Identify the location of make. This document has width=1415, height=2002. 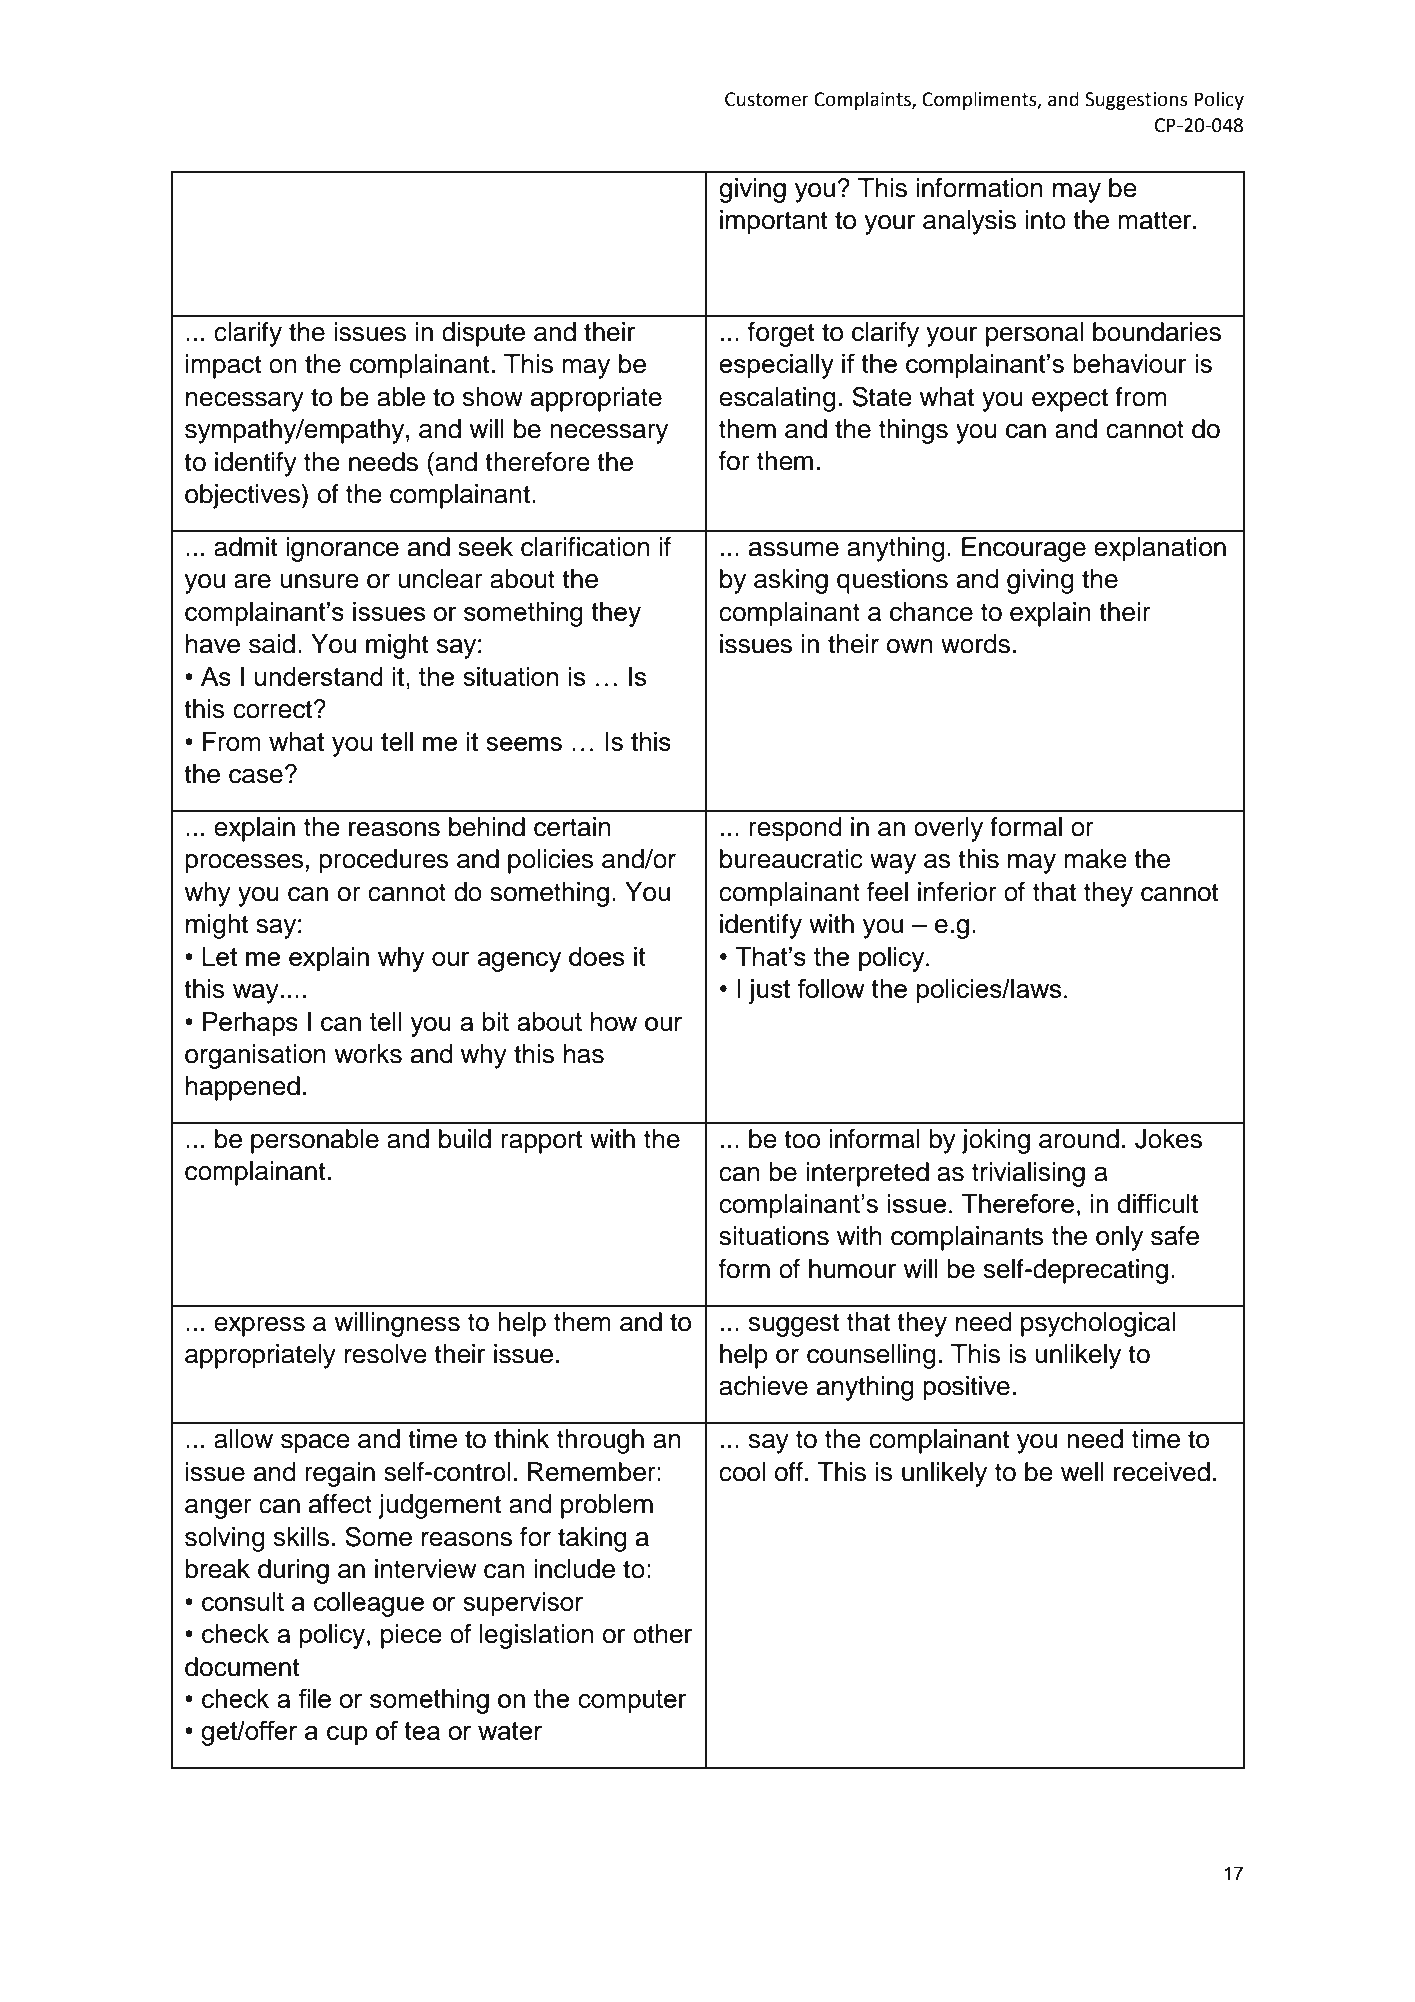
(1095, 859).
